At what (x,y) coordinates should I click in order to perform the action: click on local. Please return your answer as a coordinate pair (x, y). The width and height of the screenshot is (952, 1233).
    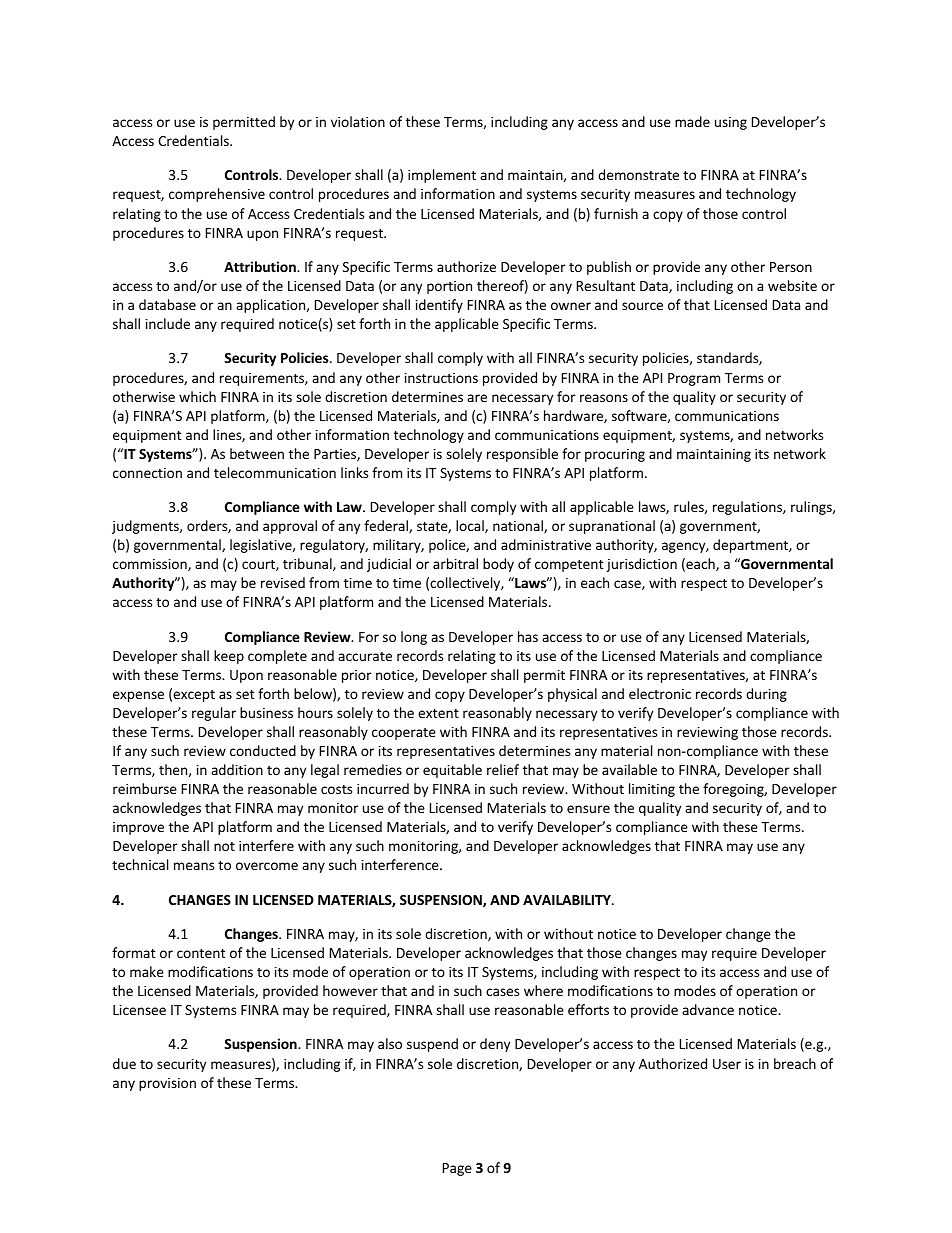
    Looking at the image, I should click on (471, 526).
